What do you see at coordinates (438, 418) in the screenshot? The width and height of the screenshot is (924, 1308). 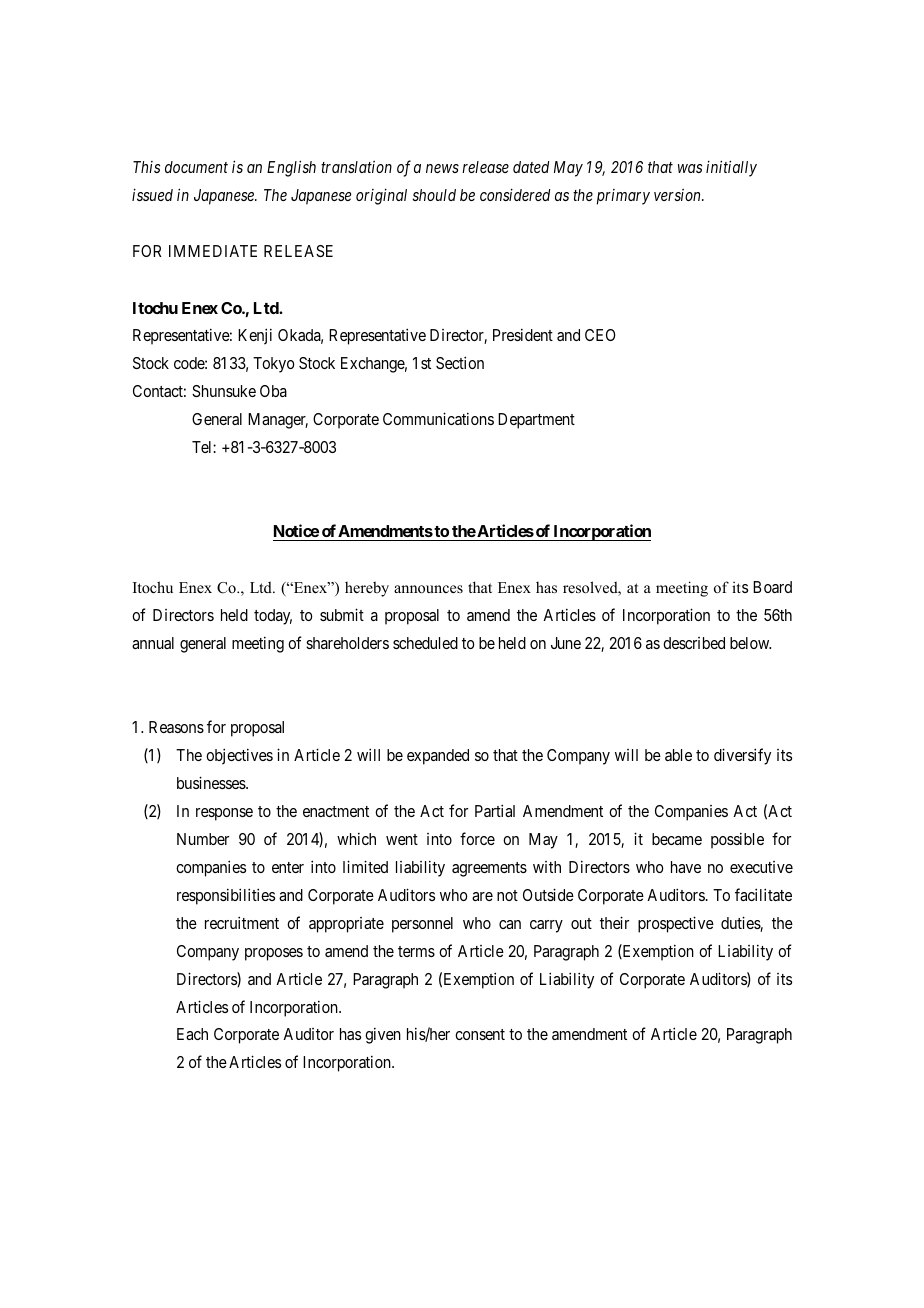 I see `Communications` at bounding box center [438, 418].
